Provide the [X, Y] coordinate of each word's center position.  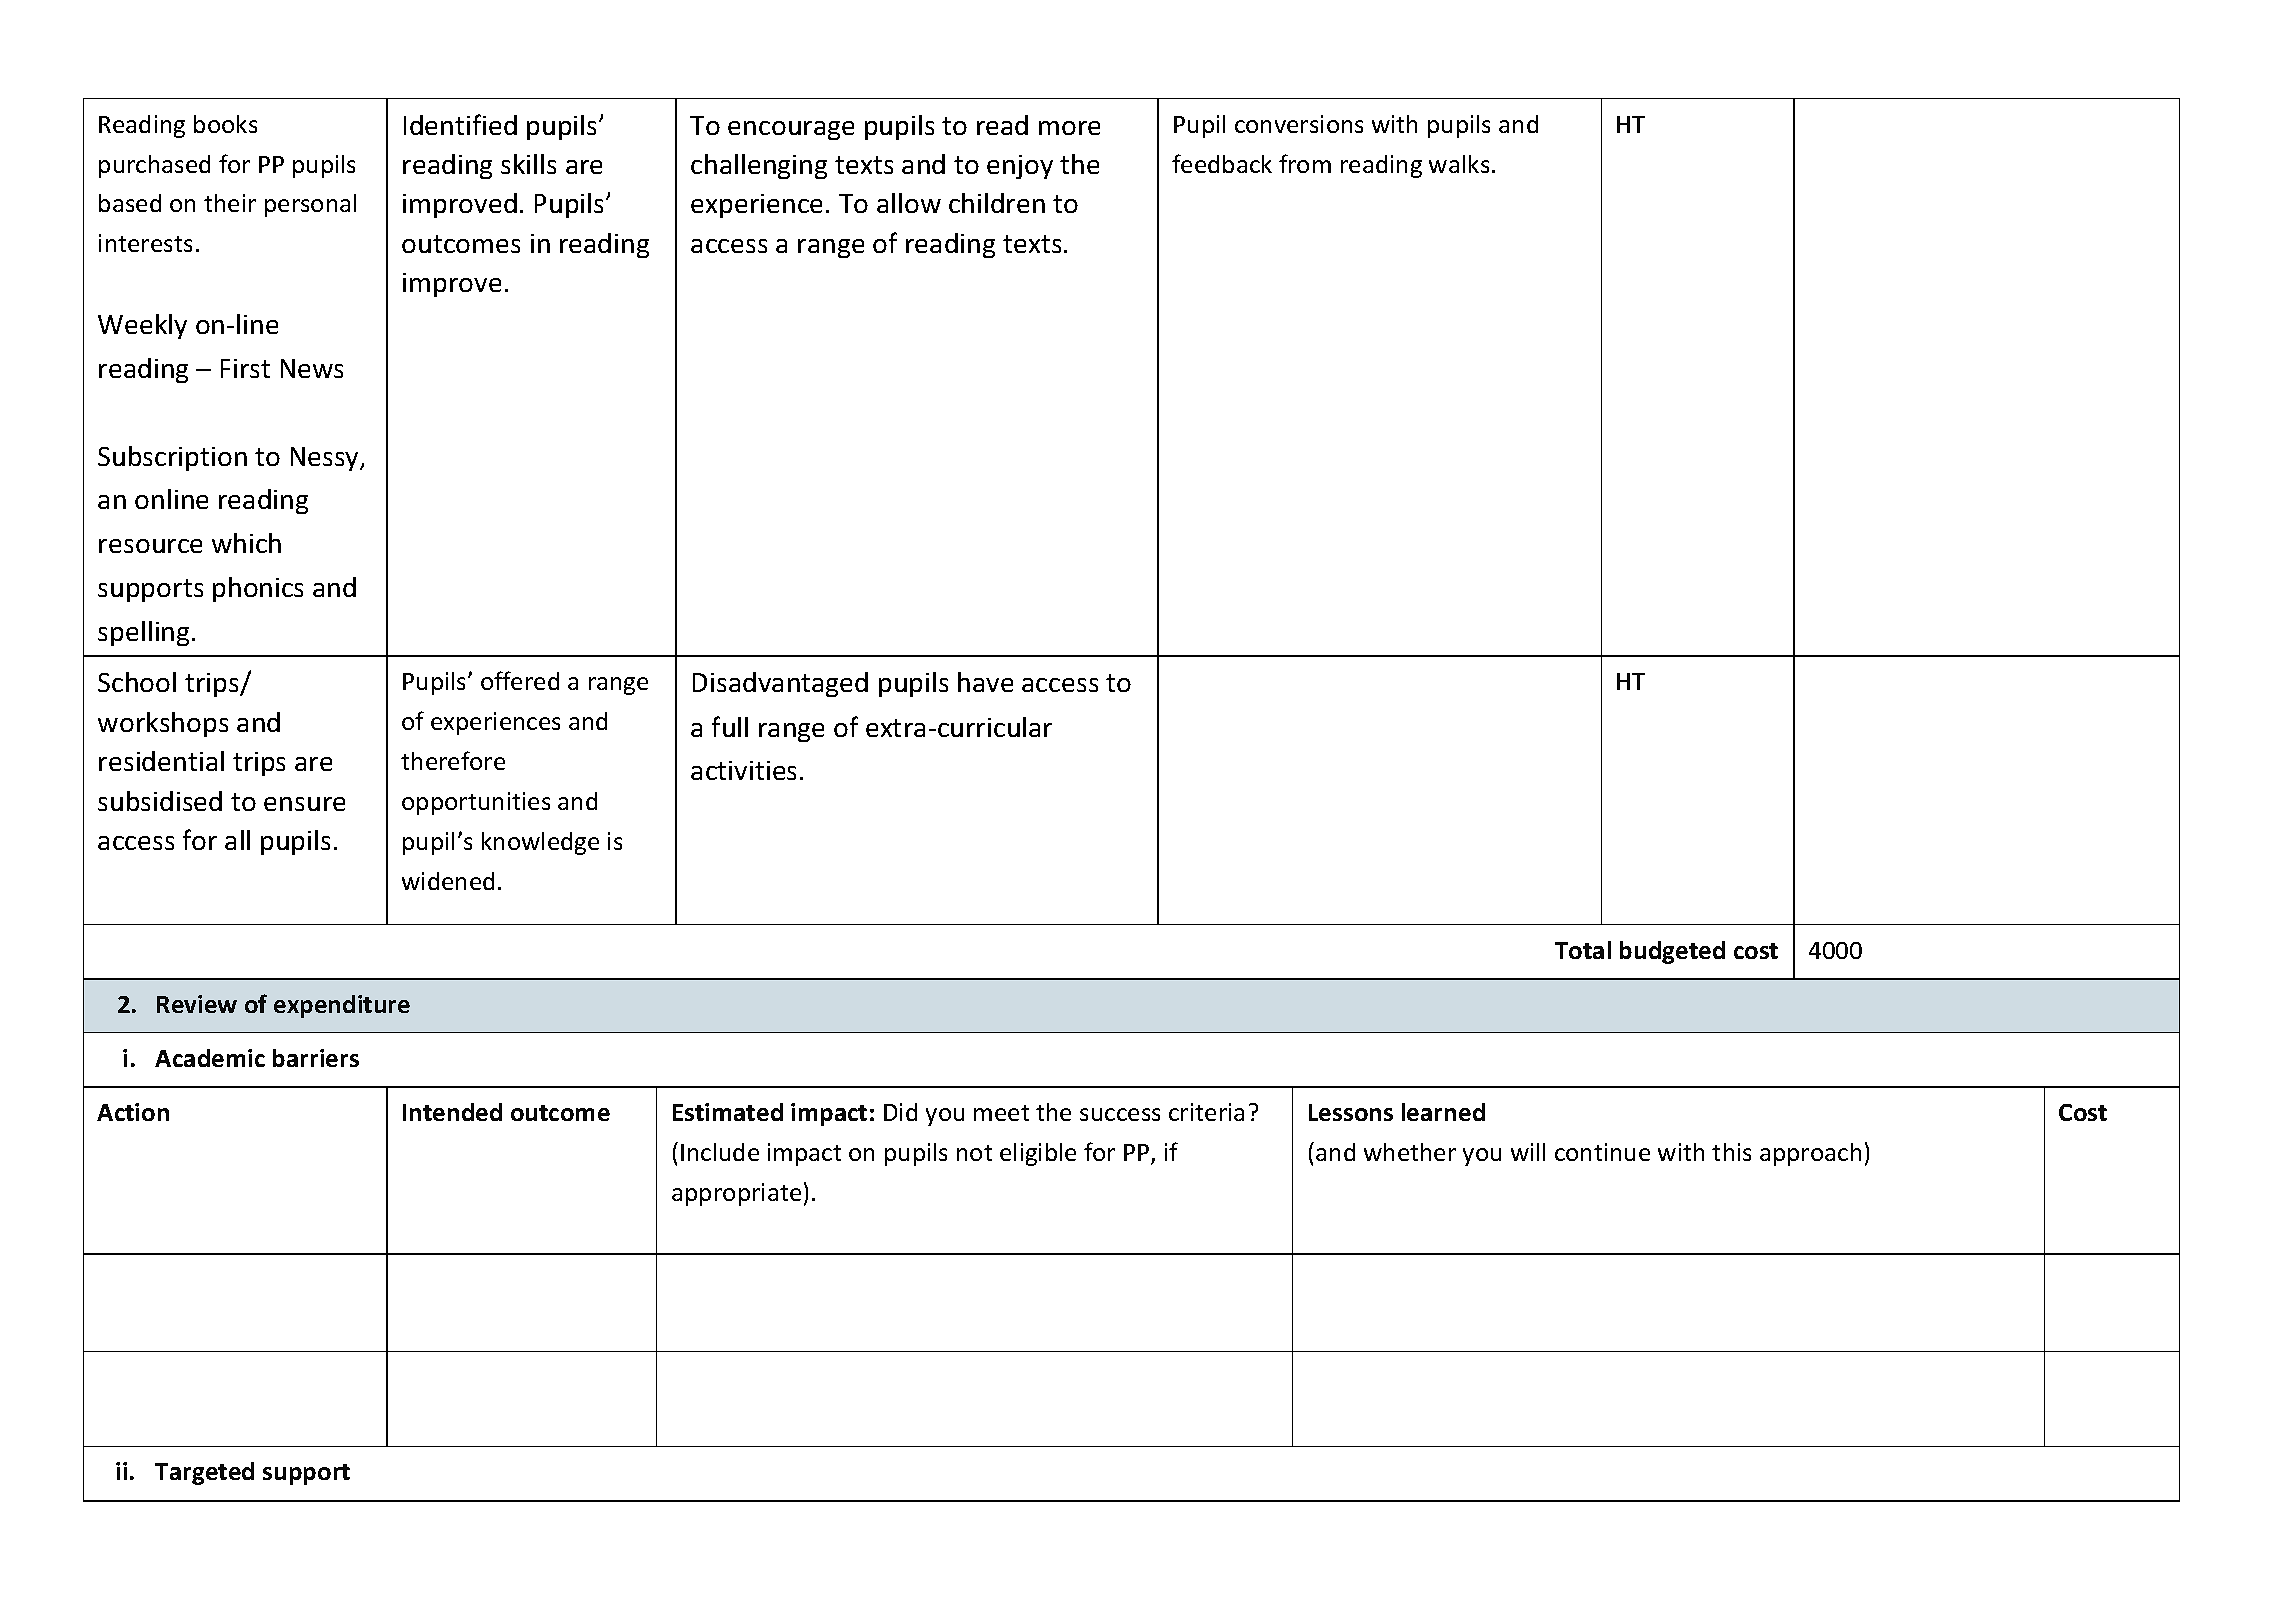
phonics [258, 589]
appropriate [736, 1194]
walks [1459, 164]
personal [310, 205]
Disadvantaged [780, 684]
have [985, 682]
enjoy [1020, 167]
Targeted [204, 1473]
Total [1583, 950]
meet [1001, 1113]
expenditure [342, 1006]
